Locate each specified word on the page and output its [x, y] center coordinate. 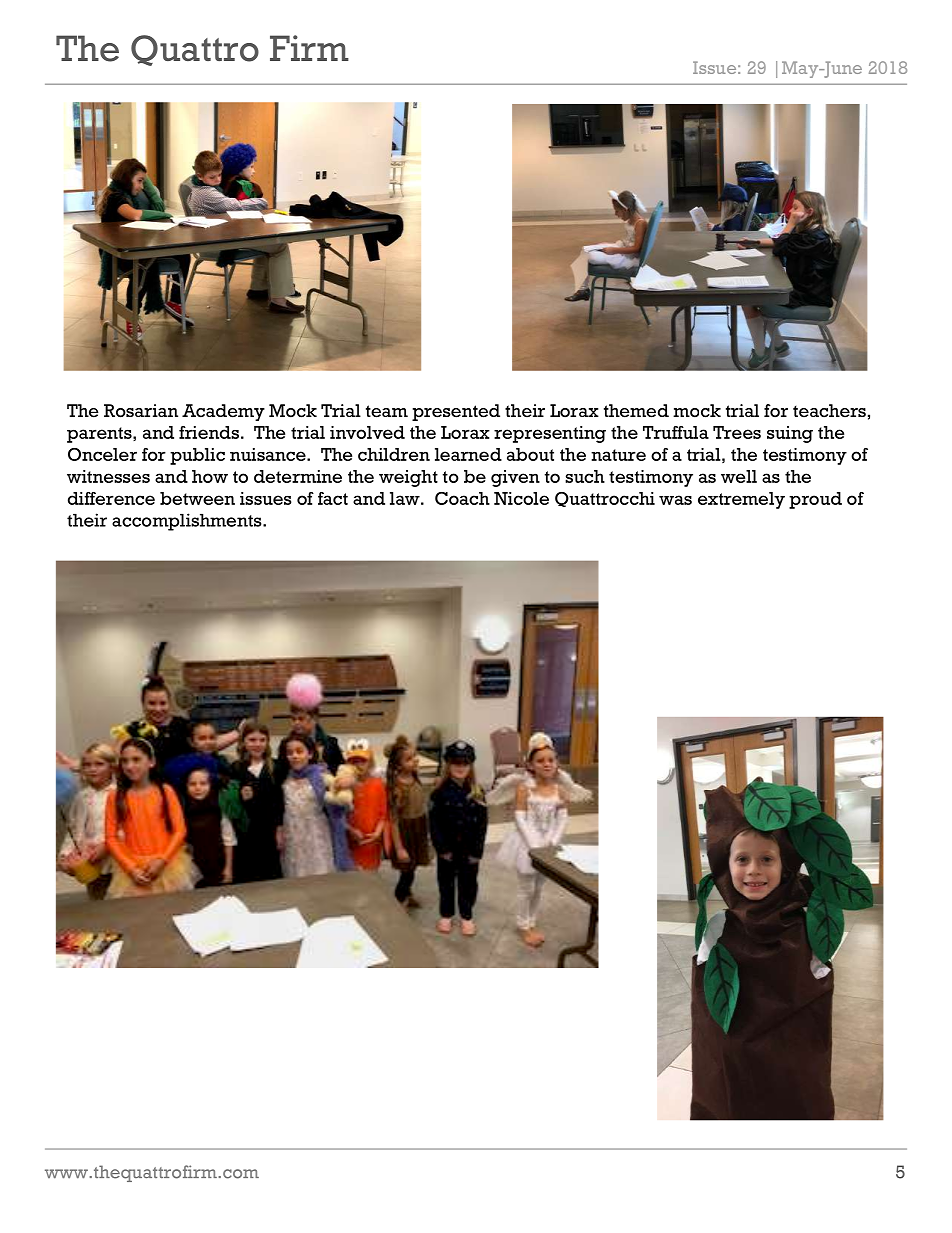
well [739, 476]
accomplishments [188, 522]
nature [618, 455]
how [210, 476]
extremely [741, 500]
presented [456, 412]
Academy [223, 412]
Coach [462, 498]
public [197, 456]
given [515, 478]
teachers [829, 411]
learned [468, 454]
